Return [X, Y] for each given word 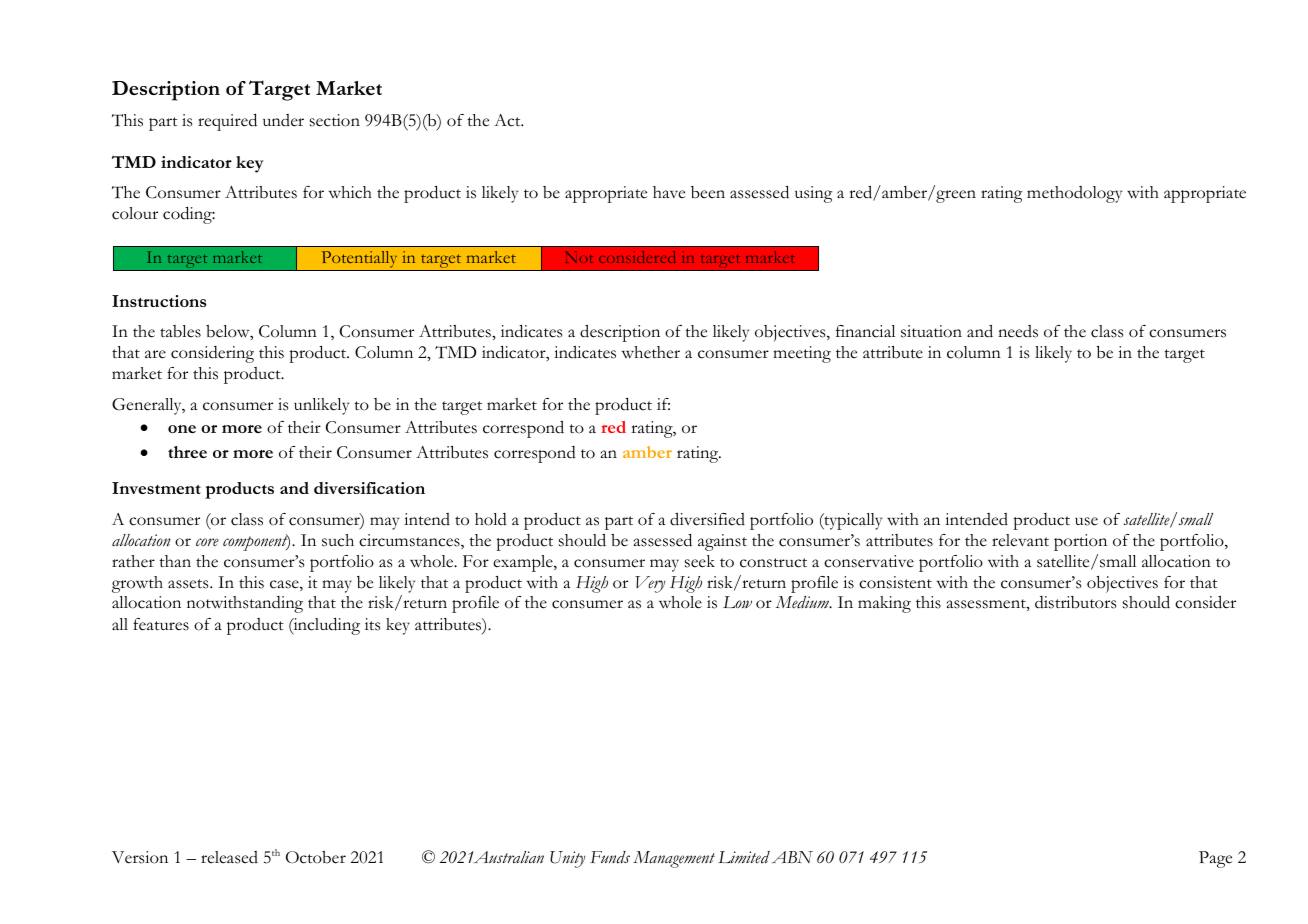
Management [674, 859]
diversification [369, 488]
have [669, 192]
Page [1215, 859]
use [1086, 521]
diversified [707, 519]
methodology [1074, 194]
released [229, 857]
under [283, 120]
